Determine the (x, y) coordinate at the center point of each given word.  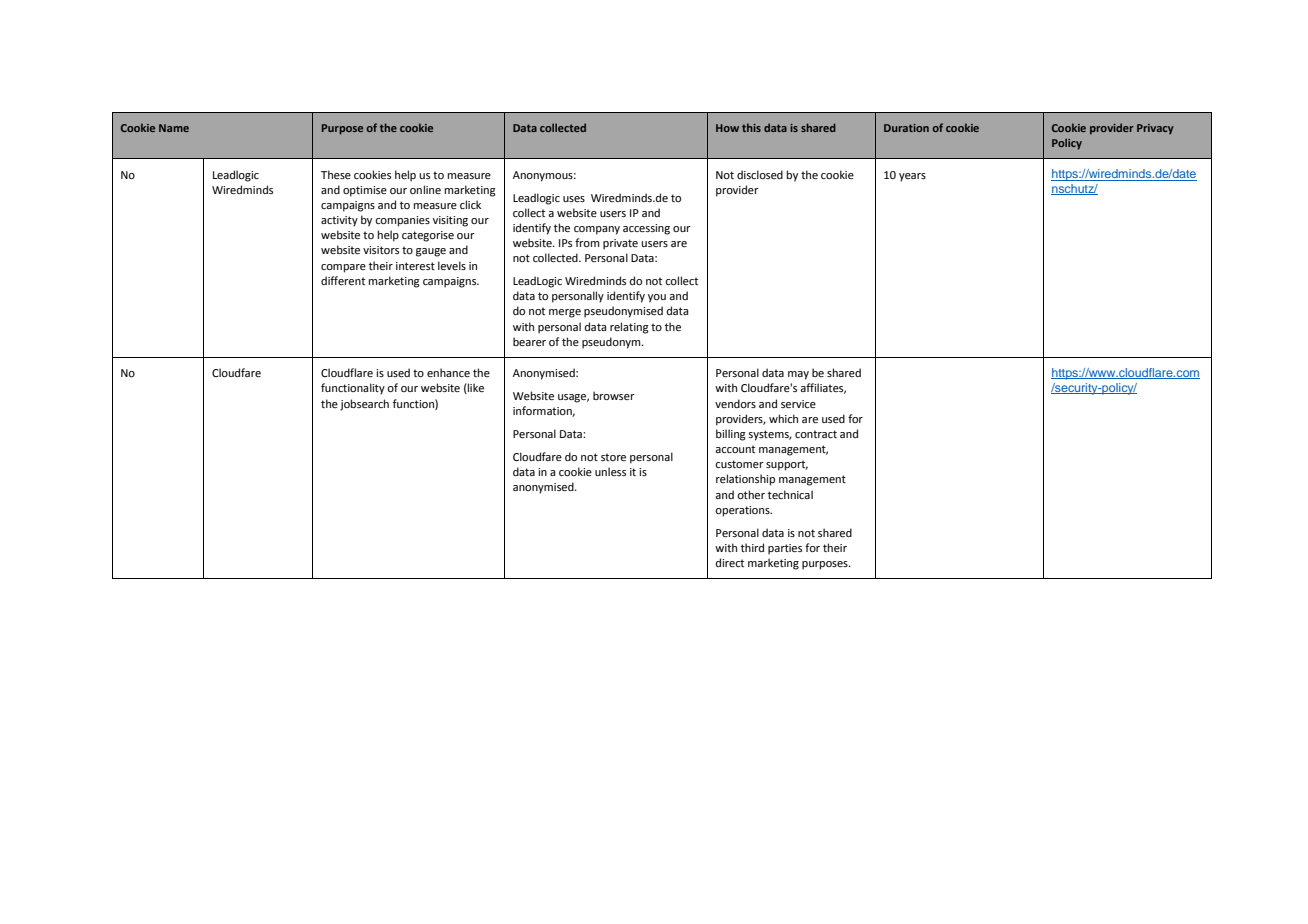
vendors (735, 403)
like (475, 388)
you (657, 298)
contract (816, 434)
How (727, 128)
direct (730, 562)
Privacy (1155, 129)
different (343, 280)
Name (174, 128)
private (620, 244)
